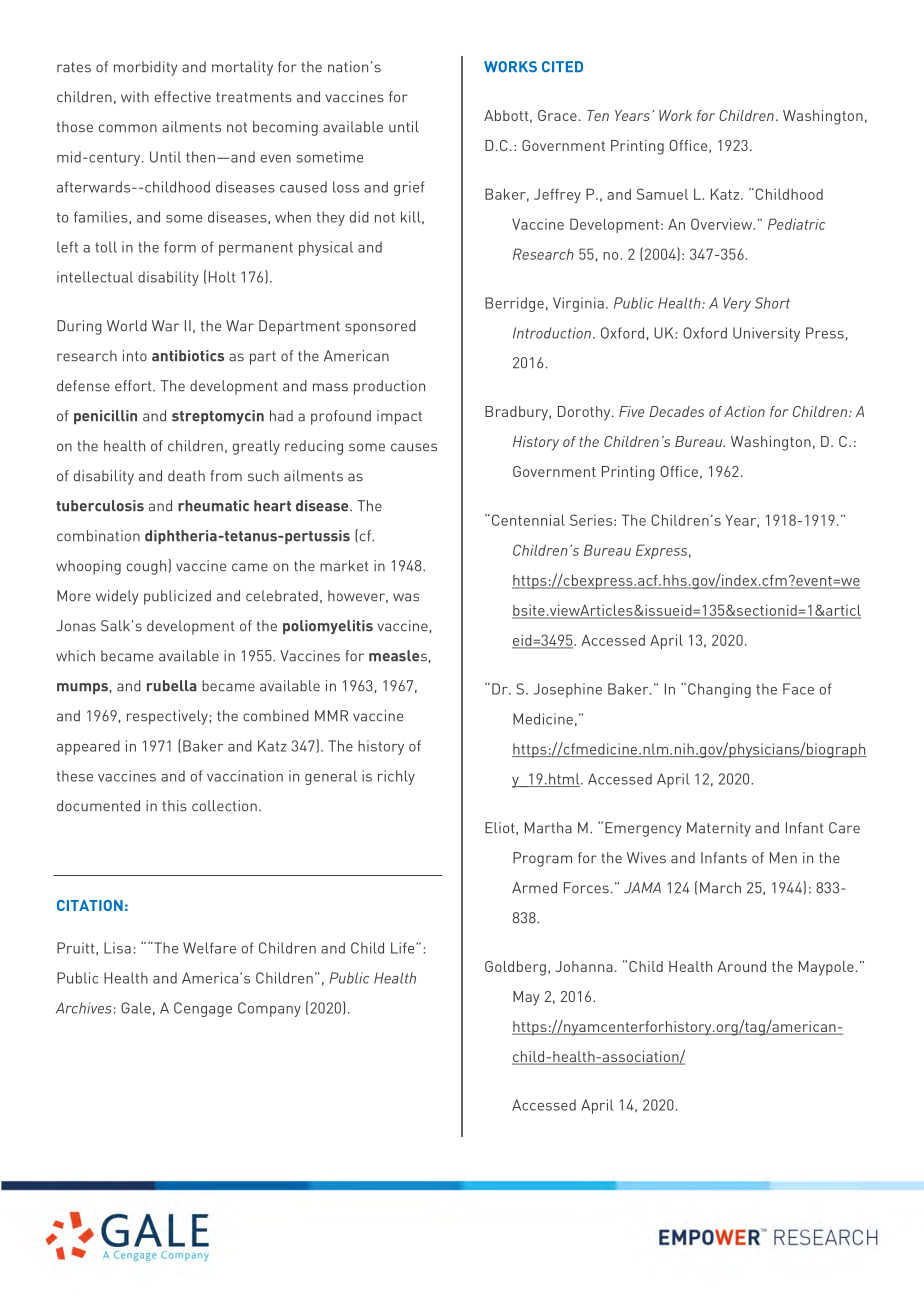 The width and height of the document is (924, 1308). Describe the element at coordinates (527, 520) in the document. I see `Centennial` at that location.
